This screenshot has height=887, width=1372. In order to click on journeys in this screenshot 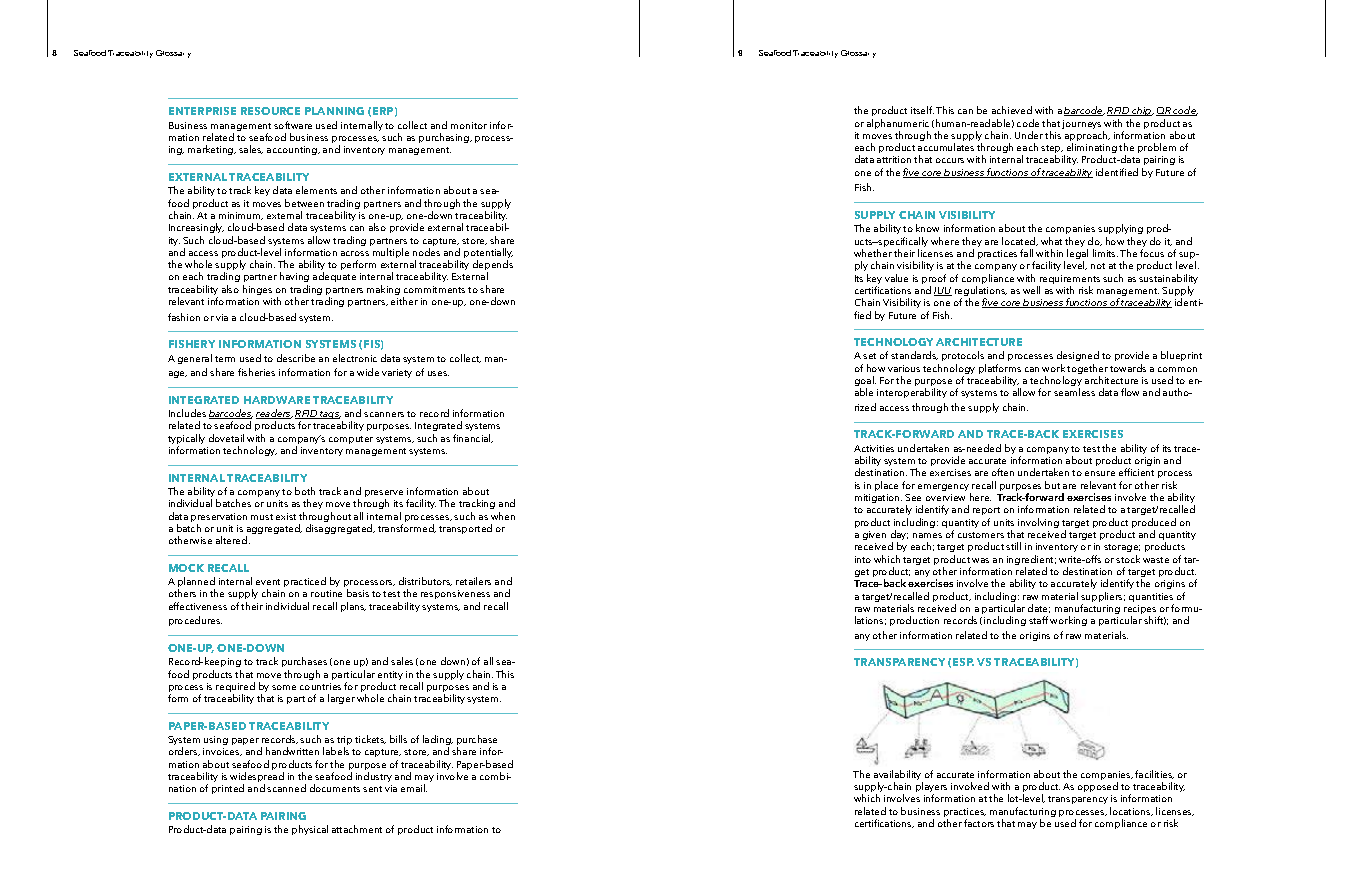, I will do `click(1083, 126)`.
